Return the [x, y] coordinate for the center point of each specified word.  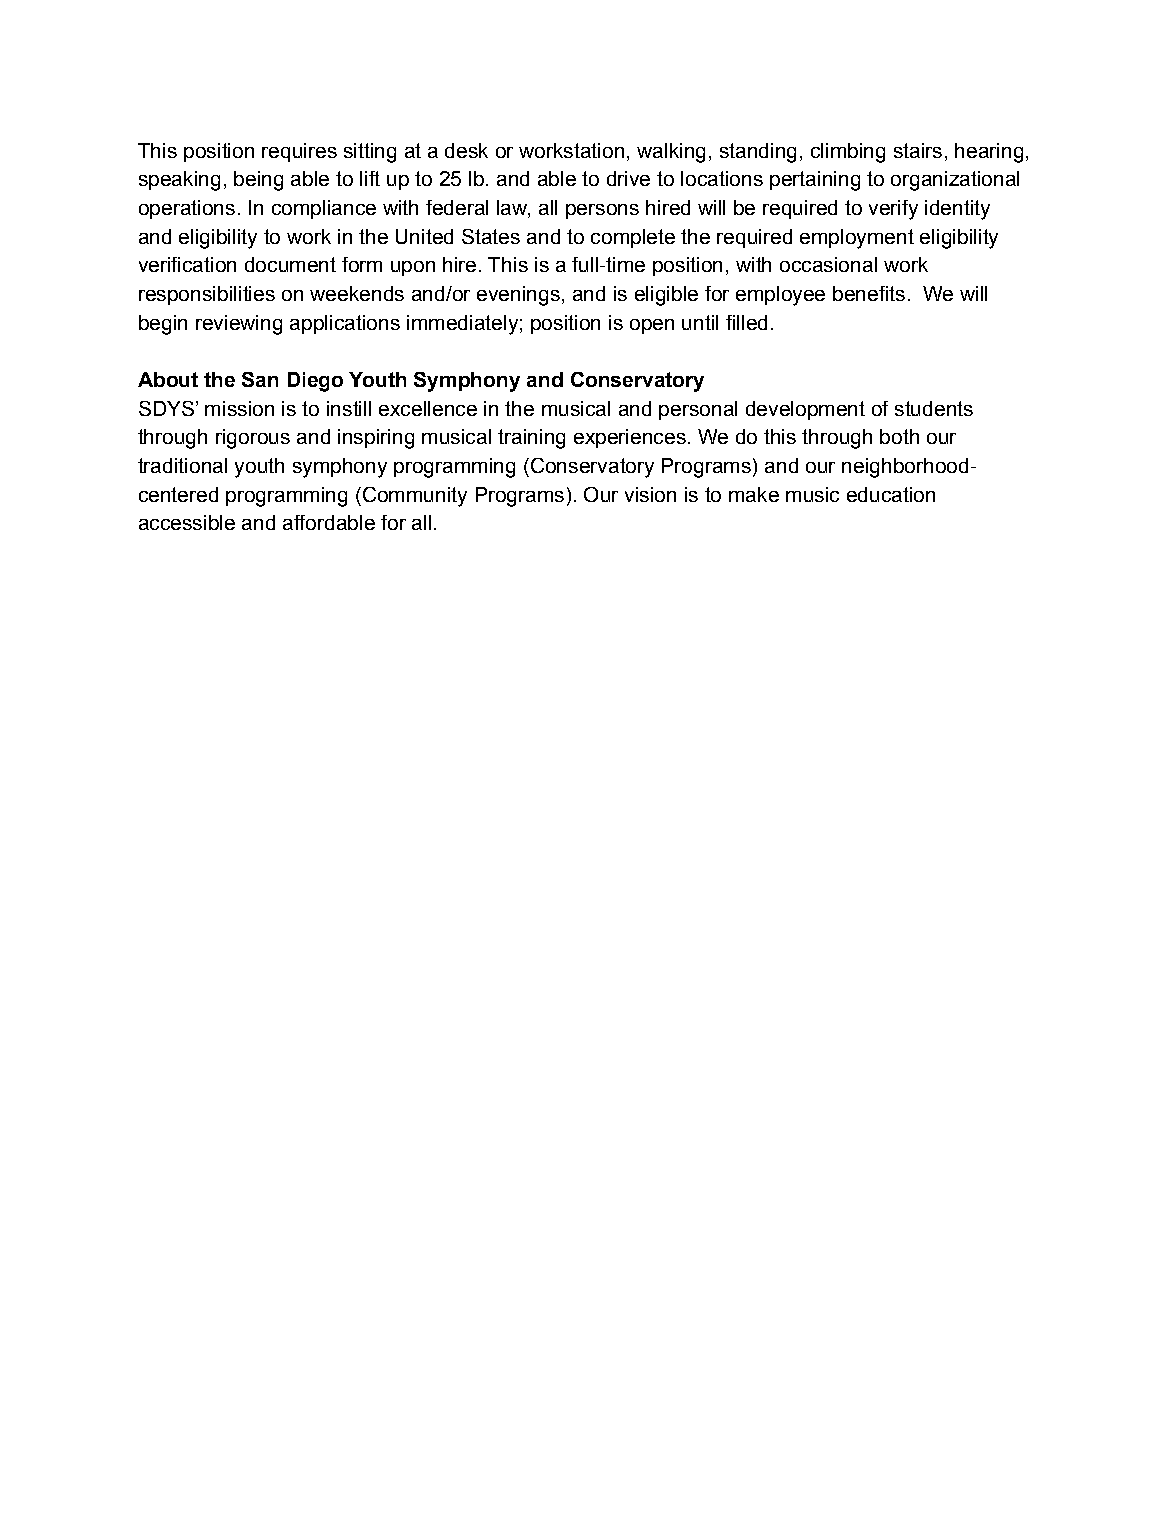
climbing [848, 153]
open [652, 326]
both [899, 436]
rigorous [253, 439]
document [290, 264]
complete [633, 238]
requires [299, 152]
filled [746, 322]
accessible [187, 522]
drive [628, 178]
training [531, 439]
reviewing [239, 325]
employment [857, 239]
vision [650, 494]
